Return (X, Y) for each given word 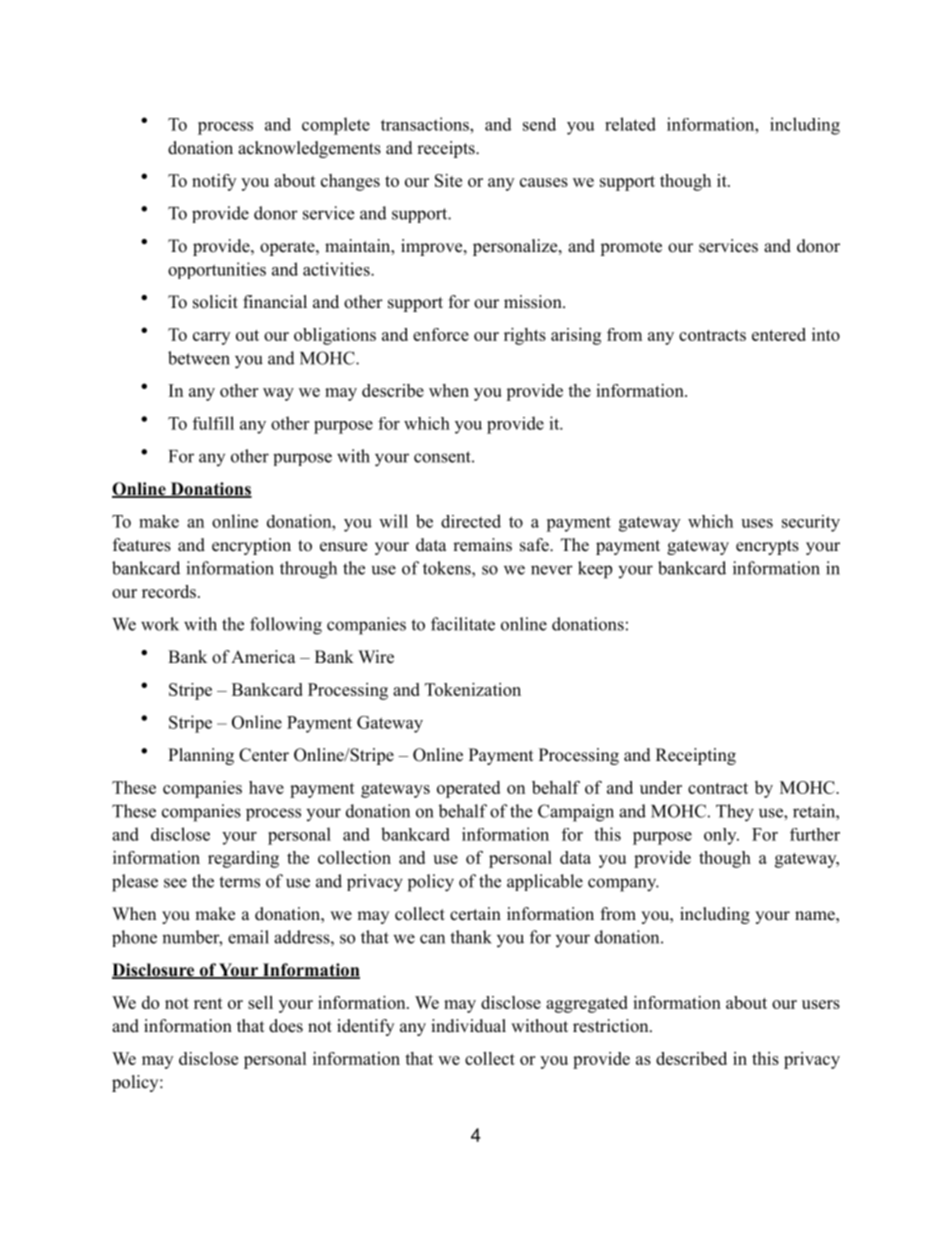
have (266, 787)
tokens (448, 568)
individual (468, 1026)
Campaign (576, 813)
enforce (441, 334)
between (199, 358)
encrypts (767, 547)
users (821, 1004)
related (630, 124)
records (169, 591)
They (735, 813)
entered (779, 334)
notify (214, 182)
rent (208, 1003)
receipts (447, 149)
